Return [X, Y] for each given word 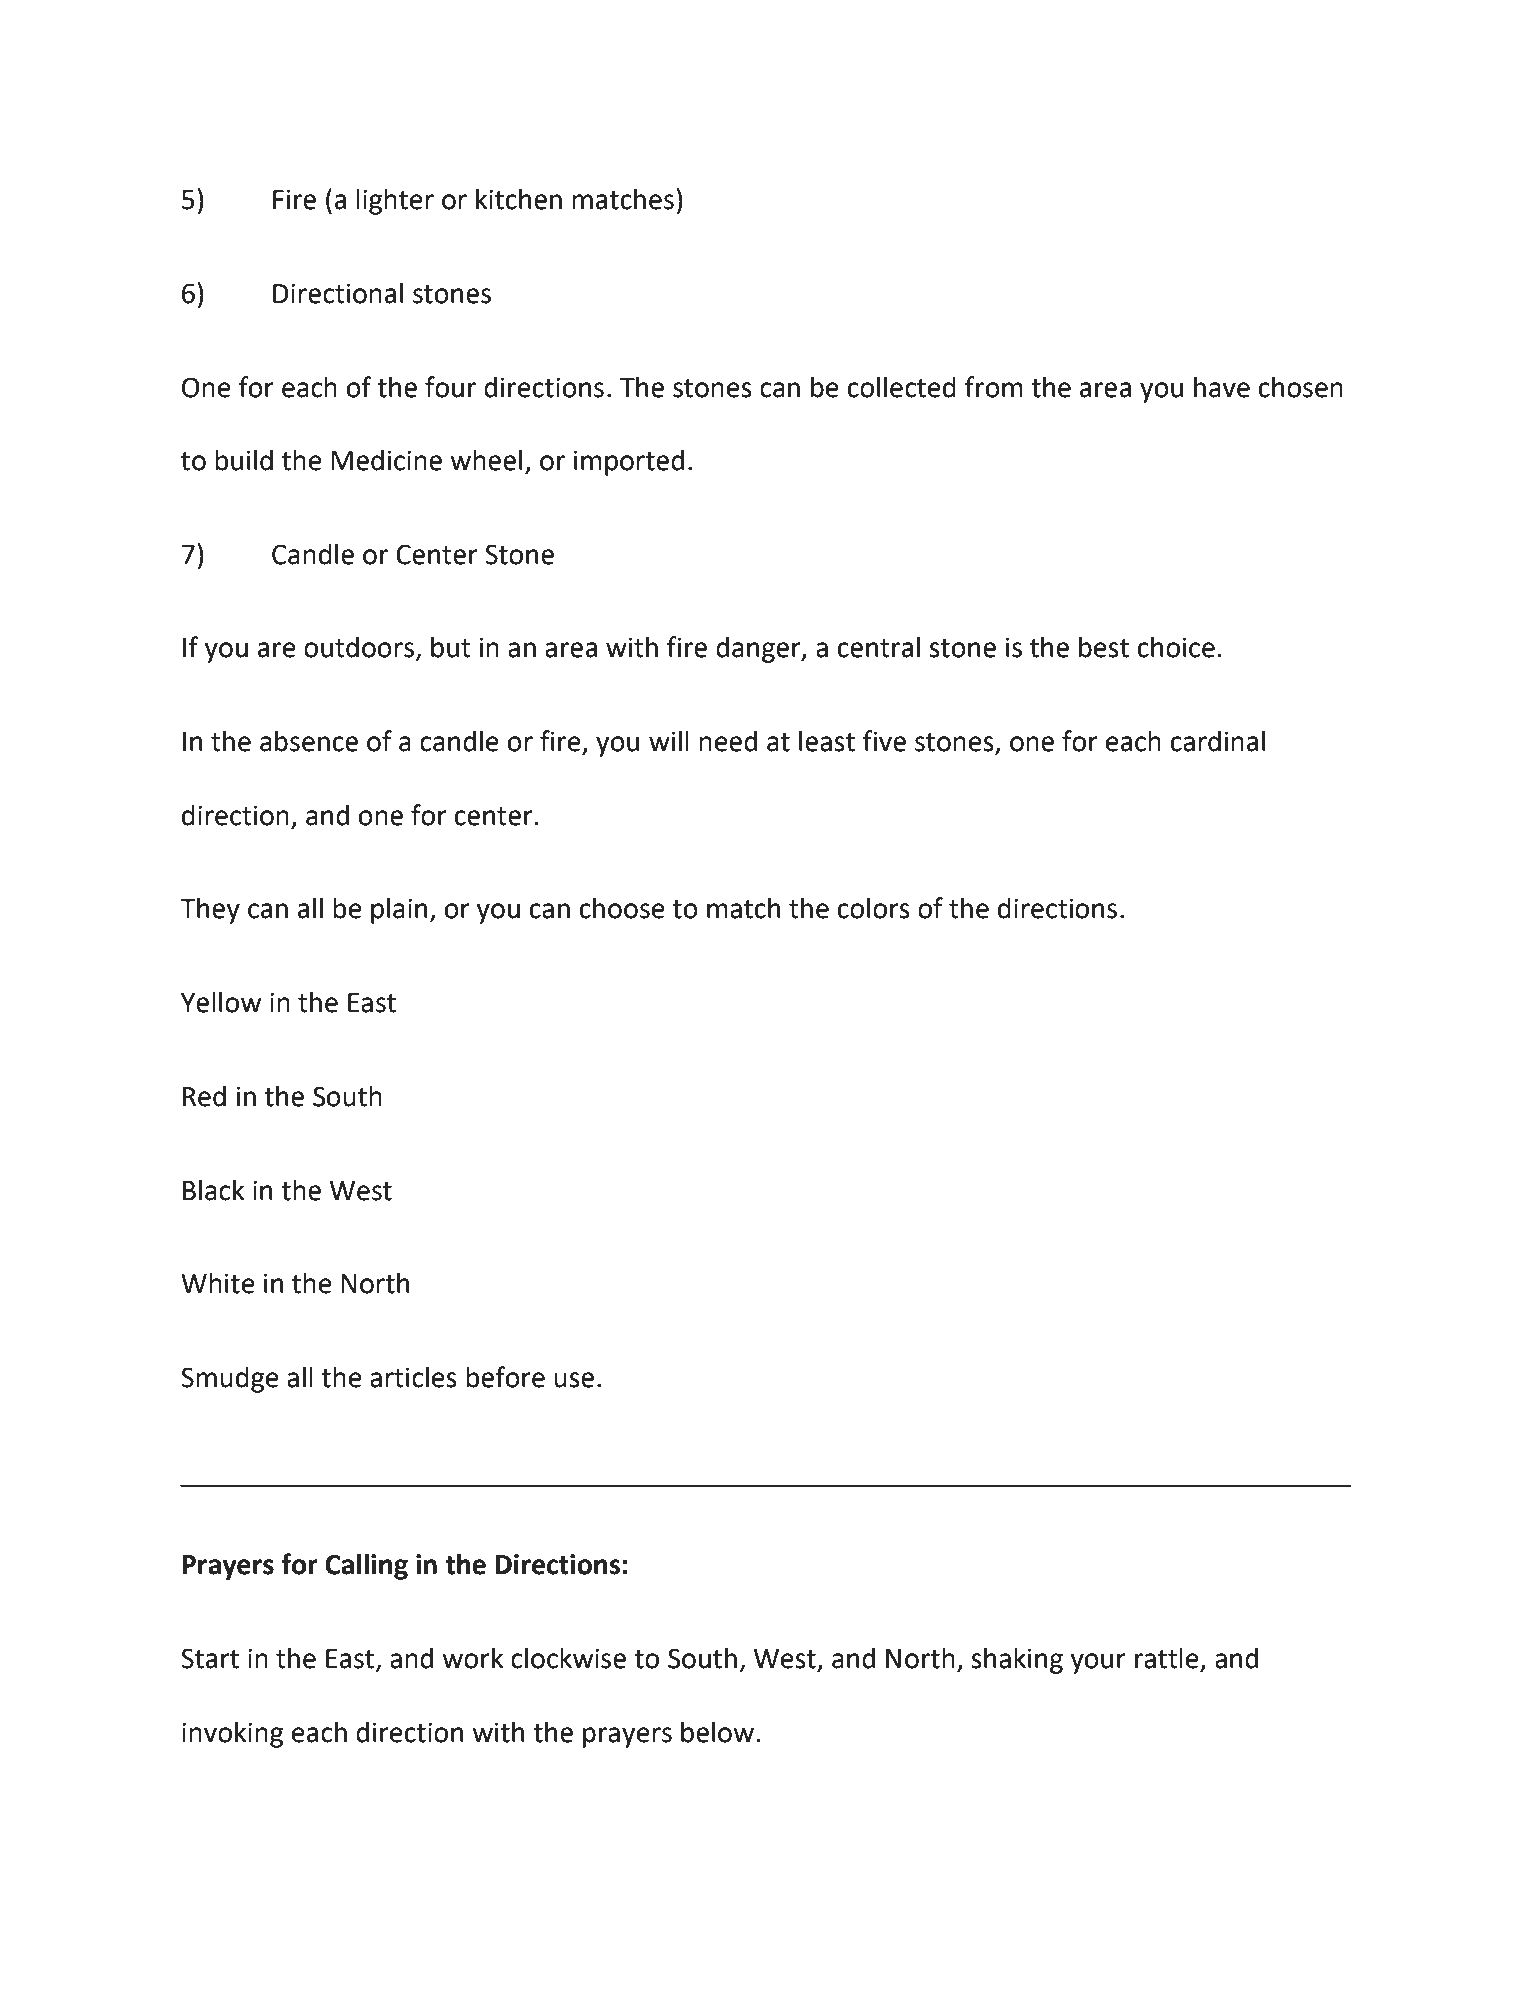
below [717, 1732]
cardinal [1218, 741]
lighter [395, 201]
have [1222, 387]
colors [874, 908]
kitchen [519, 199]
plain [399, 910]
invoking [232, 1734]
